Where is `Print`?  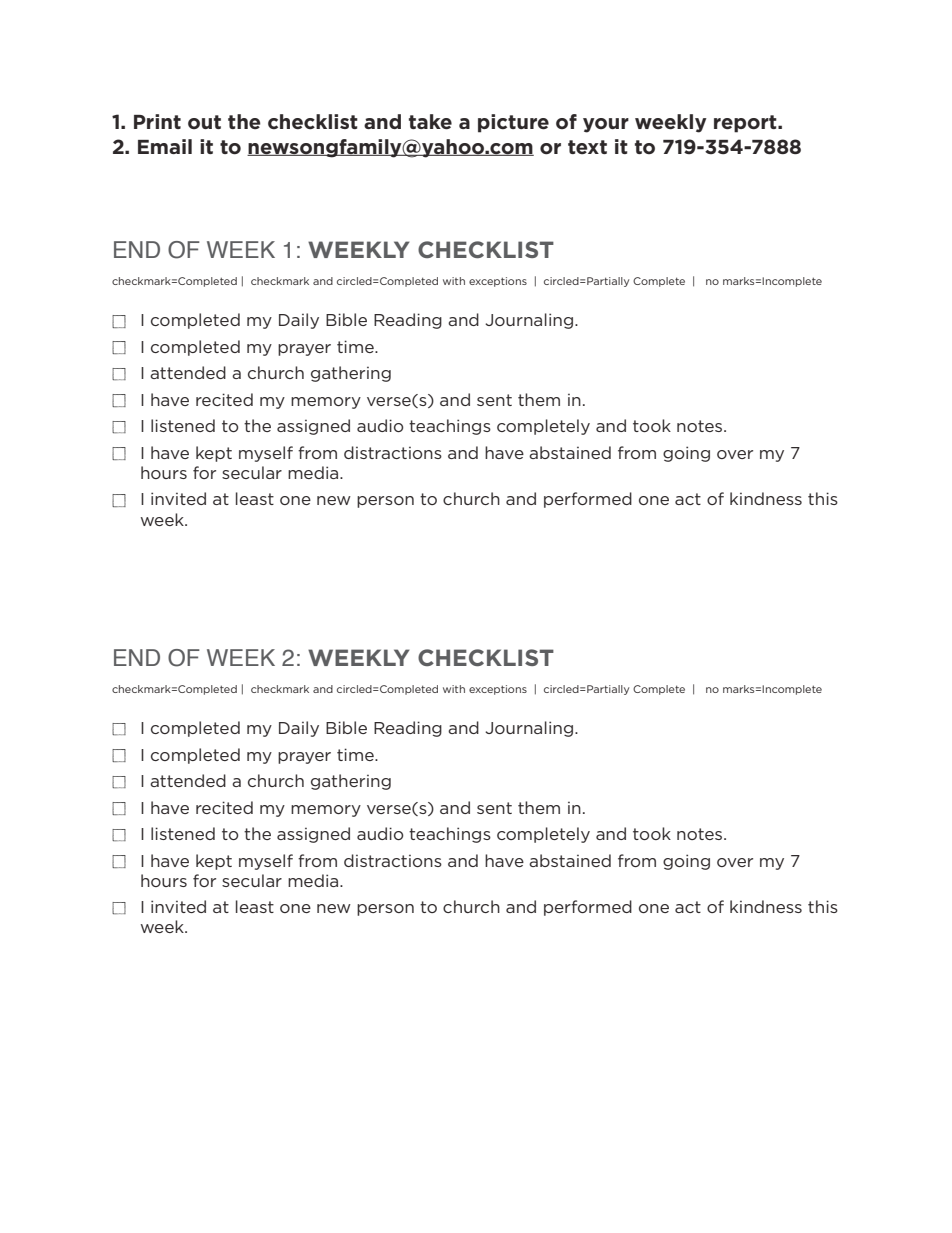 Print is located at coordinates (157, 121).
